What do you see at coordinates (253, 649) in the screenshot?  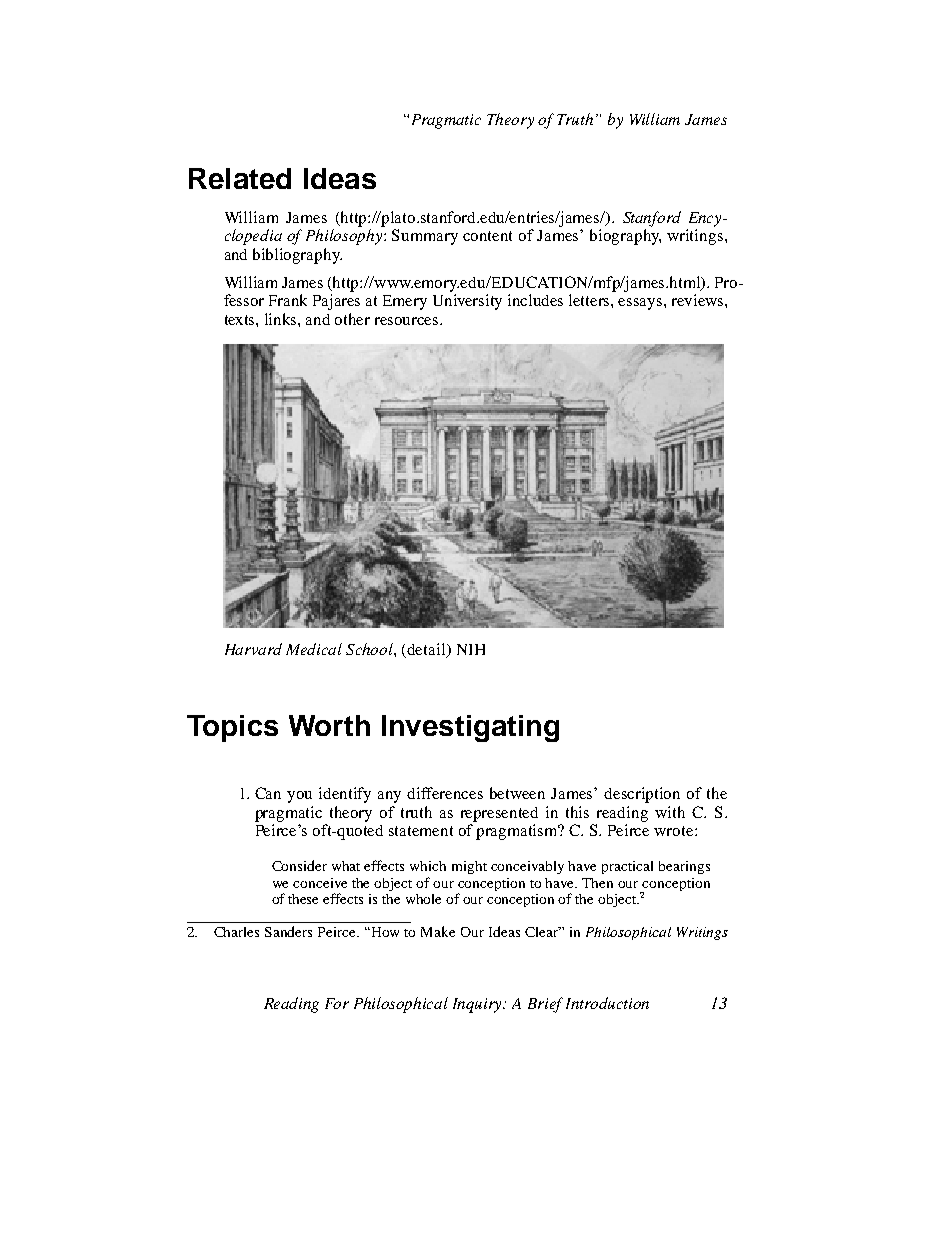 I see `Harvard` at bounding box center [253, 649].
